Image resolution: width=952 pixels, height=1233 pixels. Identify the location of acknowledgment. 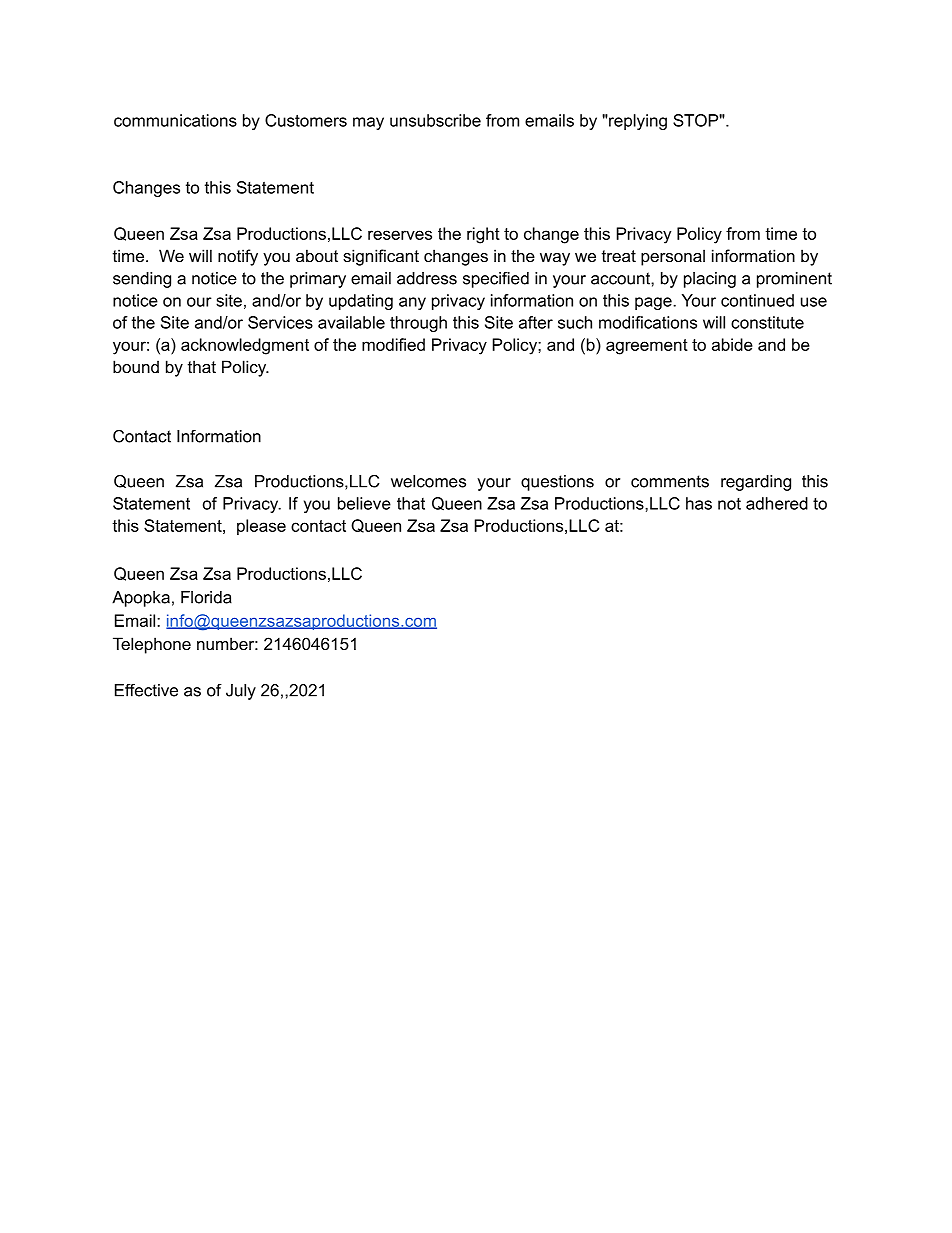
(245, 346).
